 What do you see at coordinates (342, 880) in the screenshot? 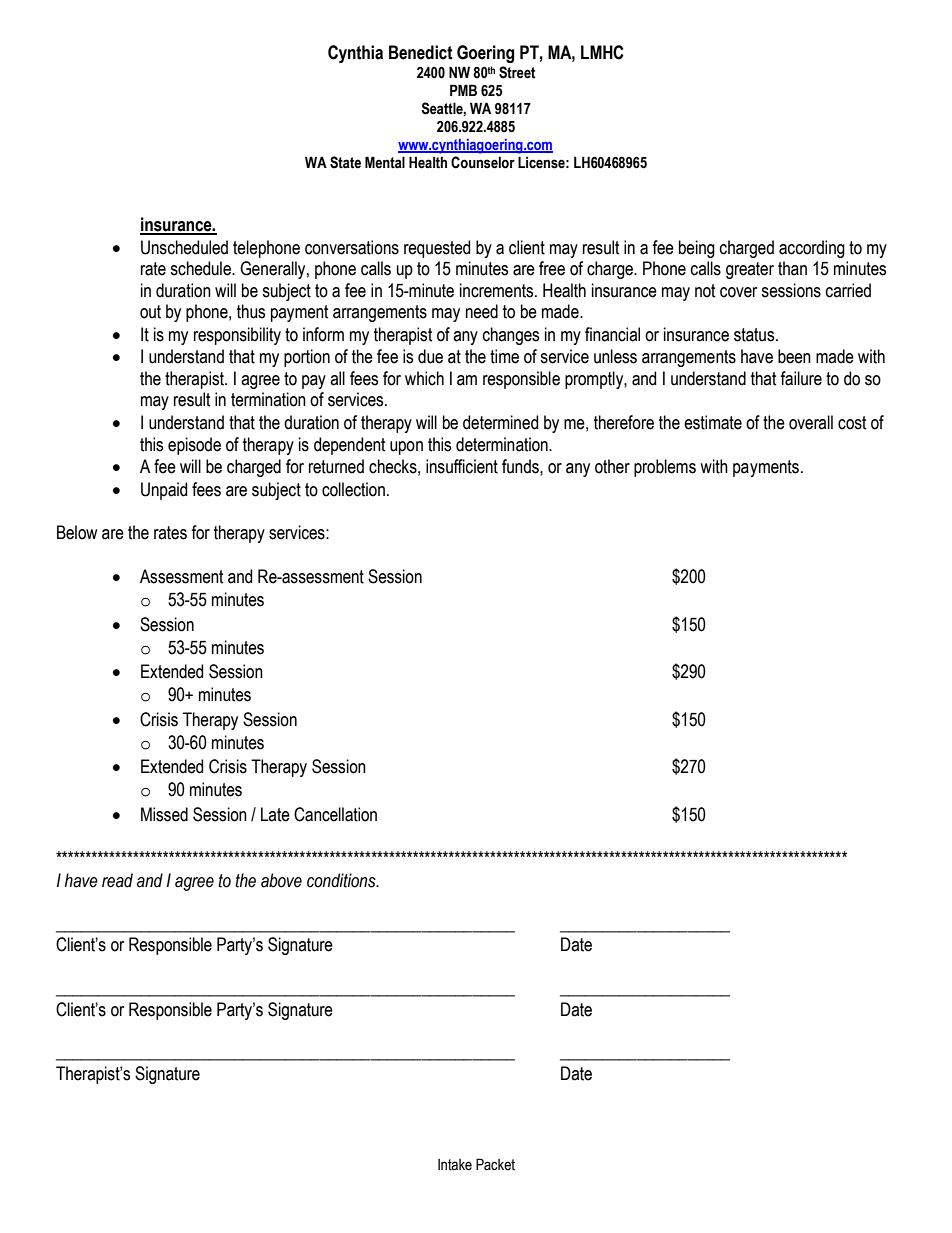
I see `conditions` at bounding box center [342, 880].
